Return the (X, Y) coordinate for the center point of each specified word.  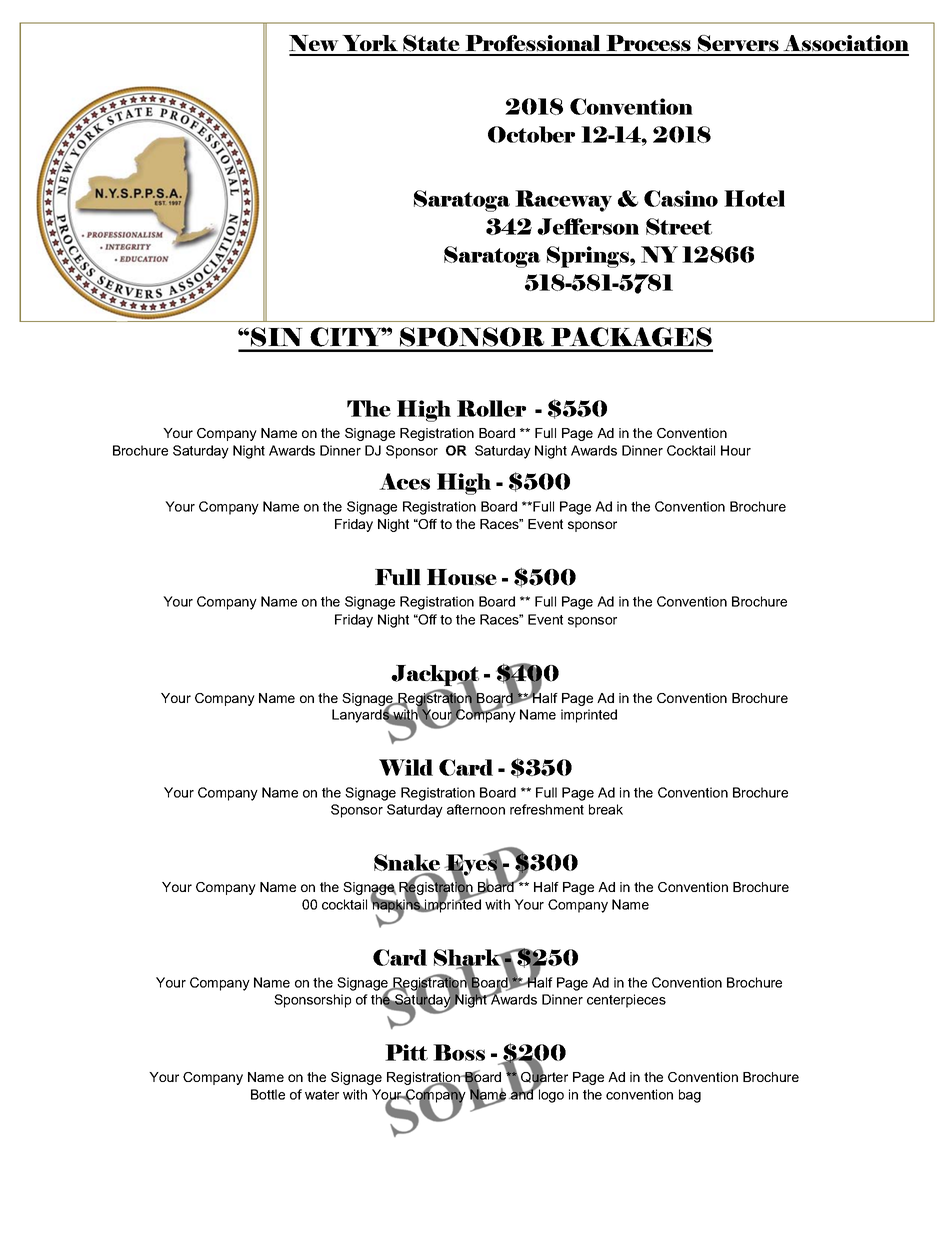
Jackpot (435, 677)
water (322, 1095)
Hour (736, 450)
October (531, 134)
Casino (681, 198)
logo (550, 1095)
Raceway (563, 201)
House (462, 577)
